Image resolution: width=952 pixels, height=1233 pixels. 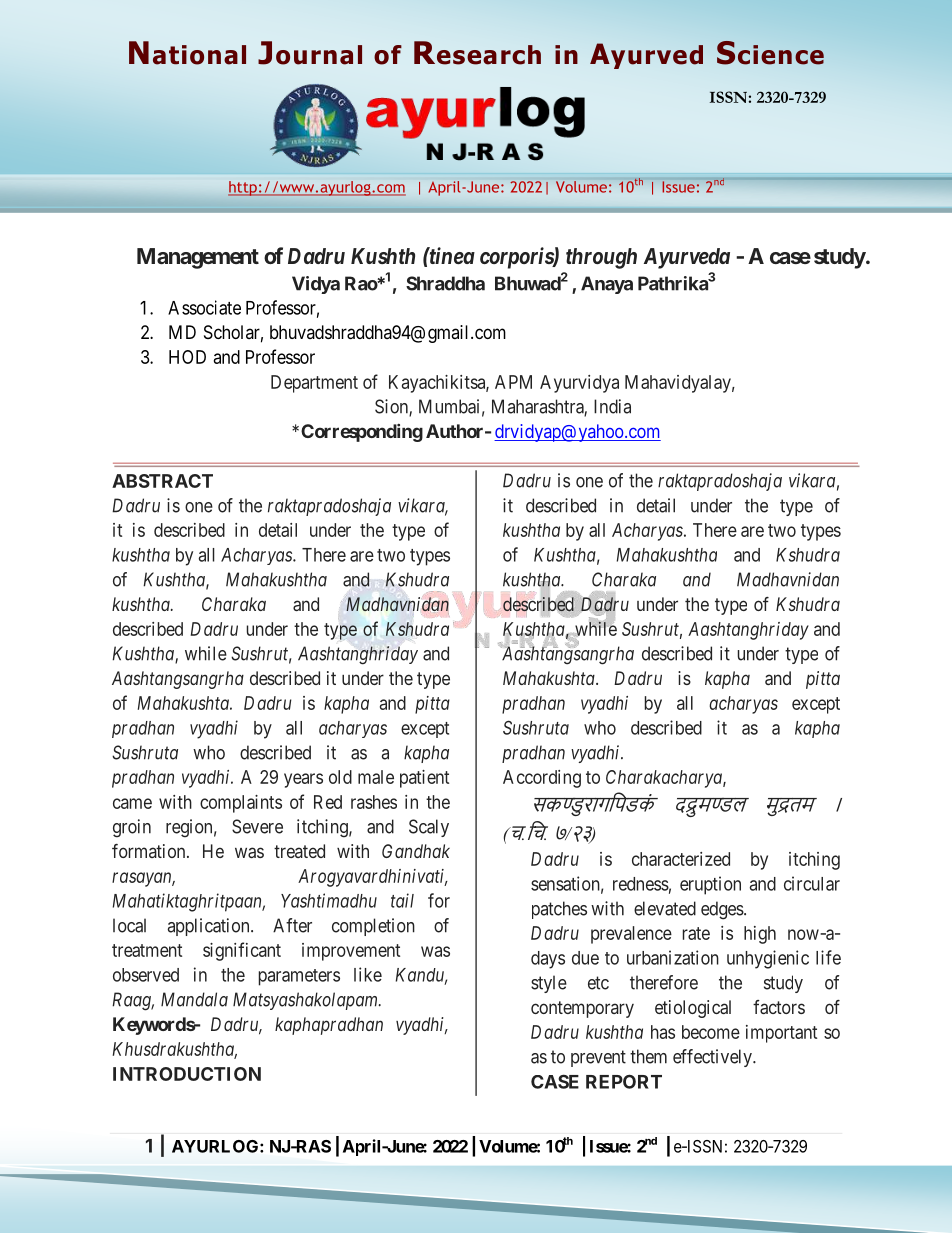 I want to click on characterized, so click(x=681, y=859).
